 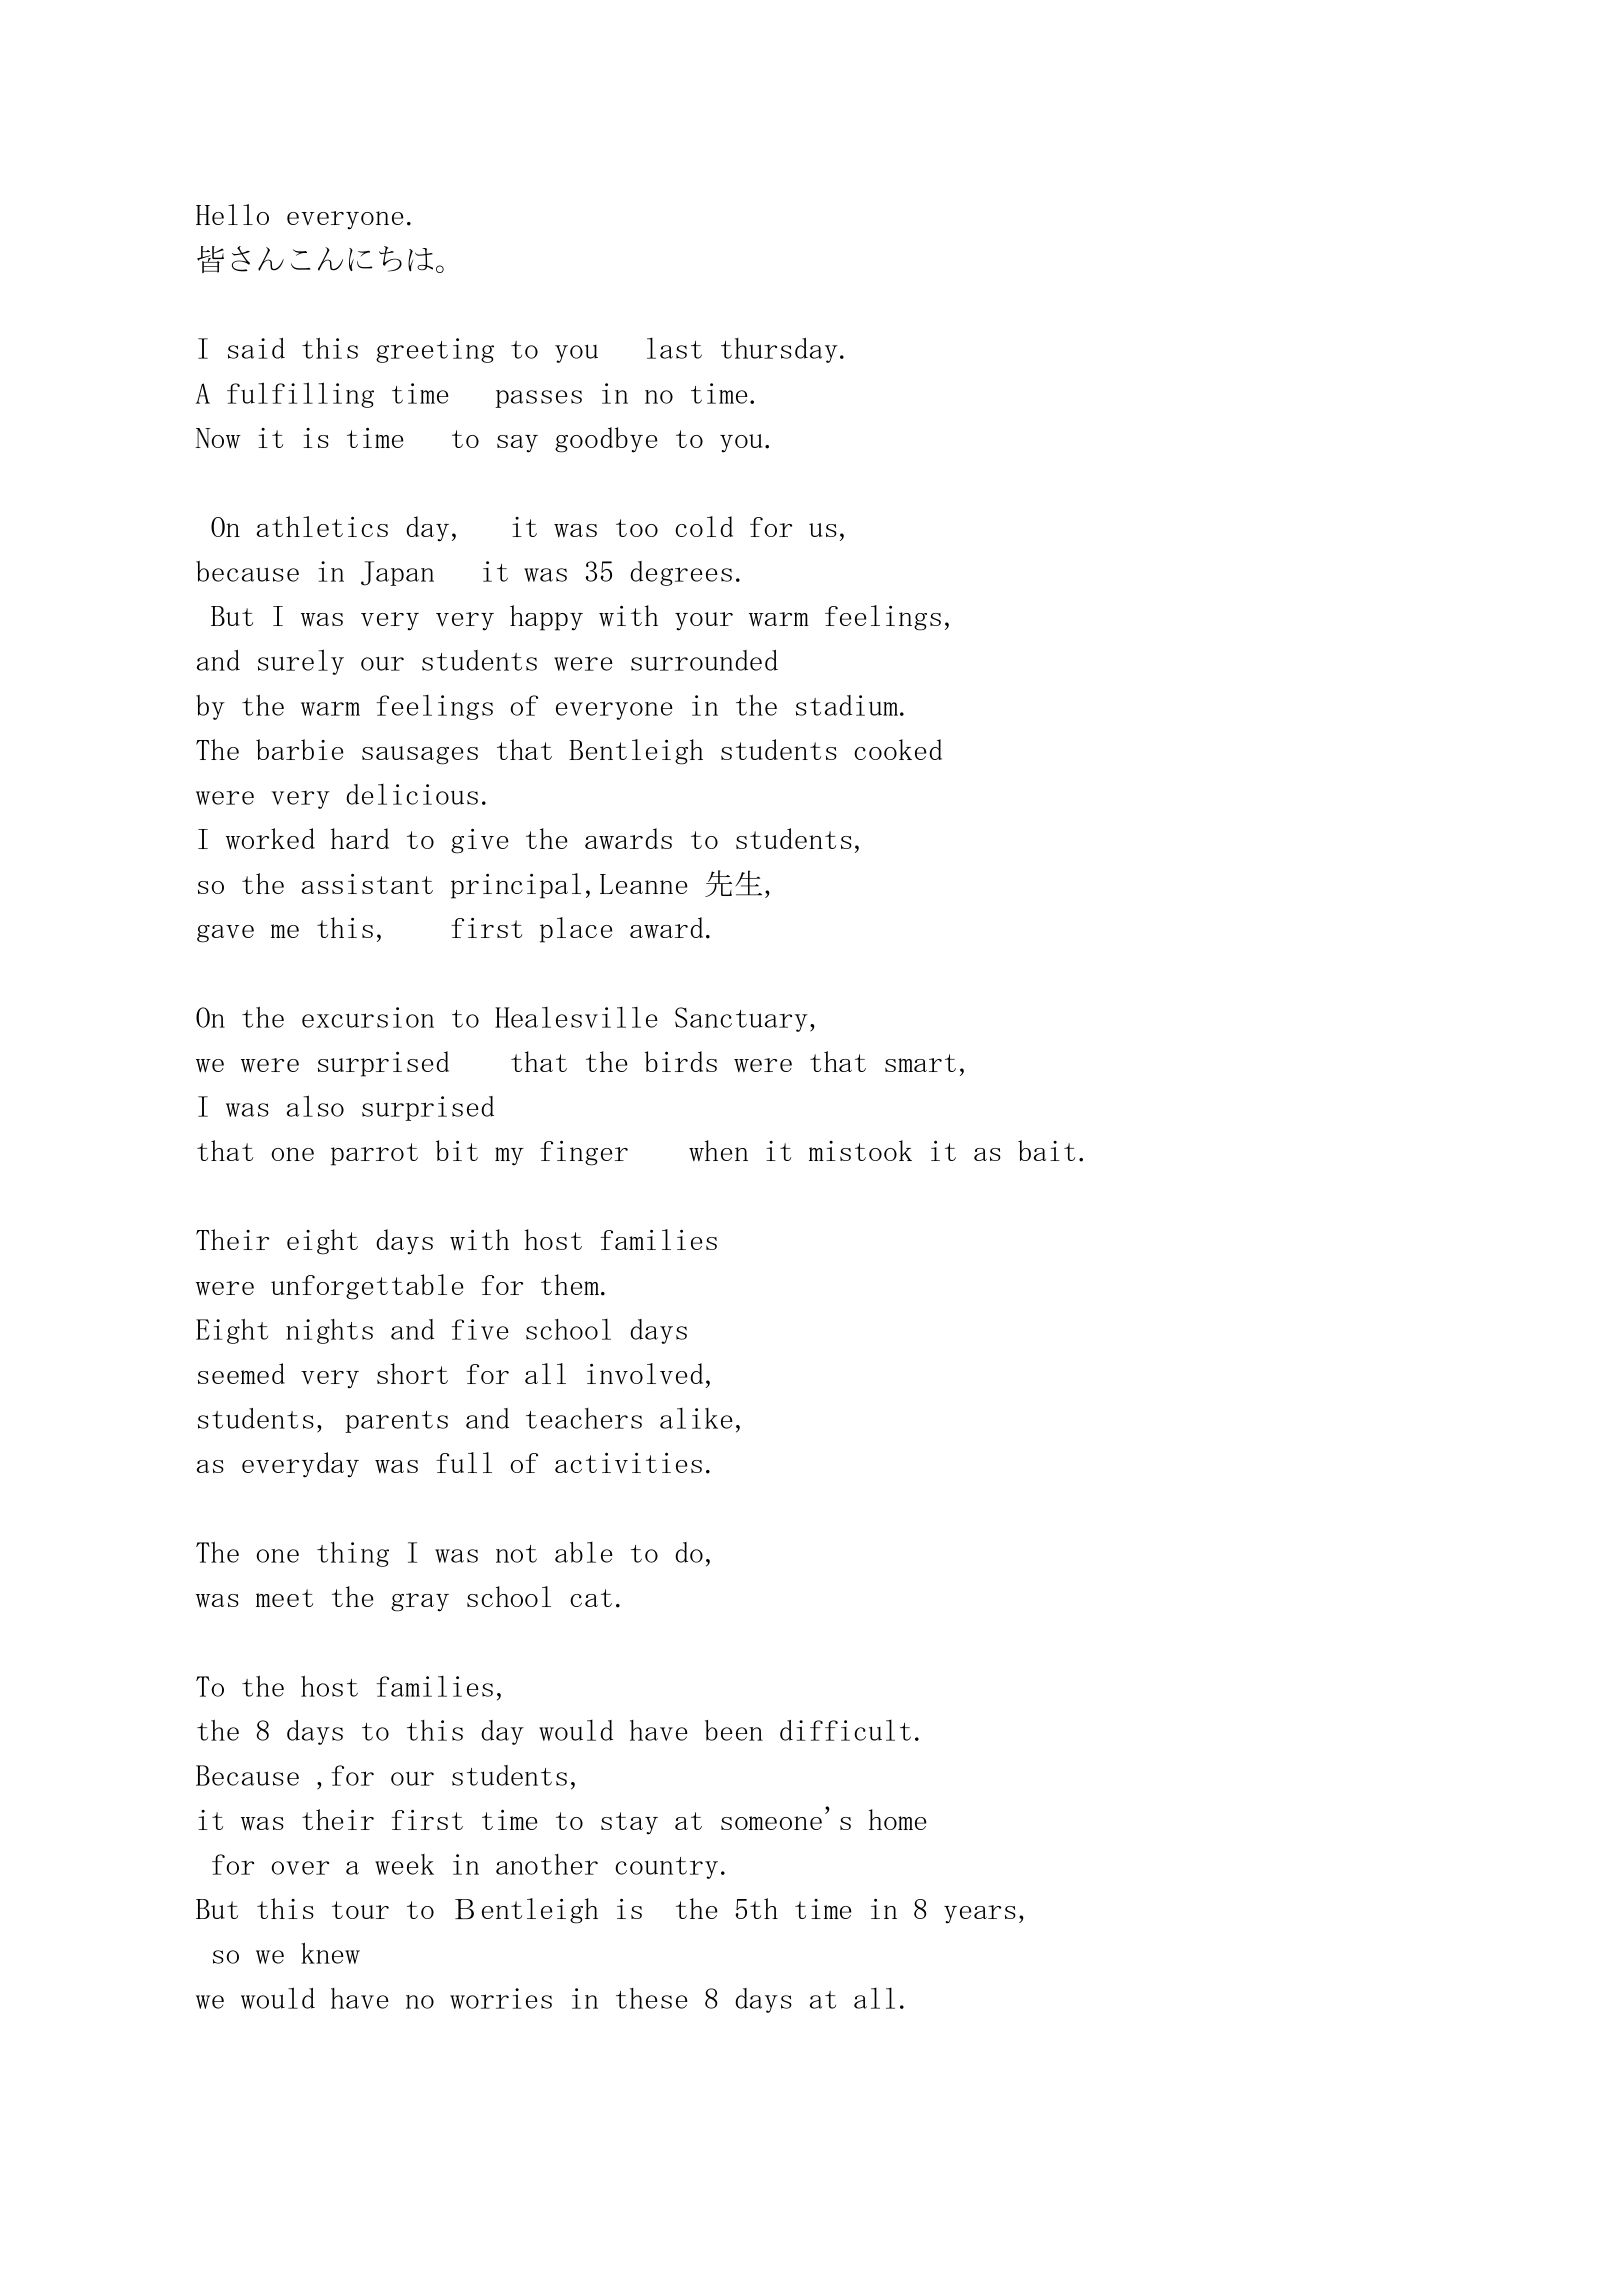 I want to click on also, so click(x=315, y=1106).
